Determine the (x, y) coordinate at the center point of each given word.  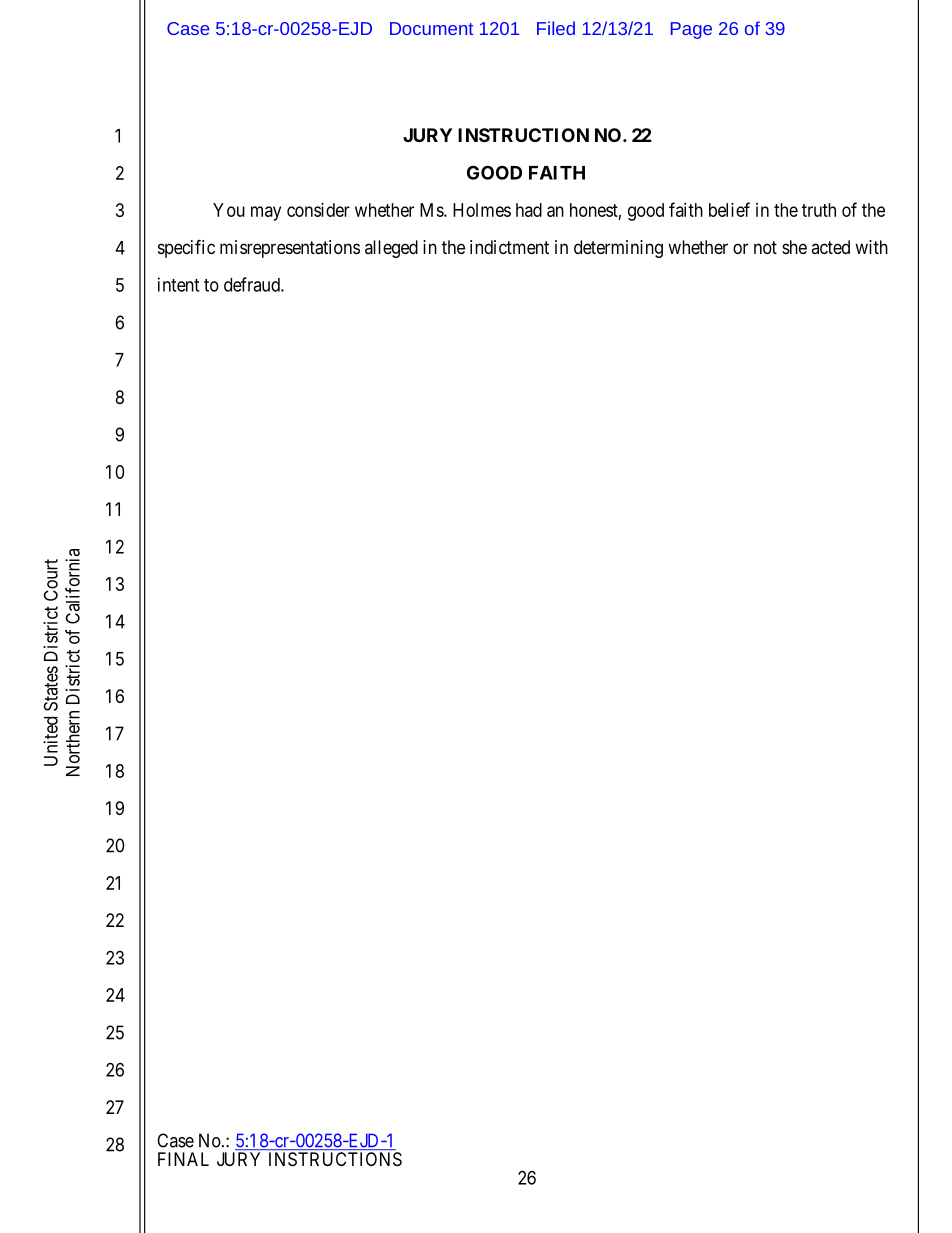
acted (830, 247)
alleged (391, 249)
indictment (509, 247)
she (794, 247)
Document (431, 28)
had (529, 210)
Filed (556, 28)
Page (691, 30)
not (765, 247)
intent (178, 284)
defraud (253, 284)
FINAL (183, 1159)
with (871, 247)
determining (618, 249)
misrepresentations (290, 249)
